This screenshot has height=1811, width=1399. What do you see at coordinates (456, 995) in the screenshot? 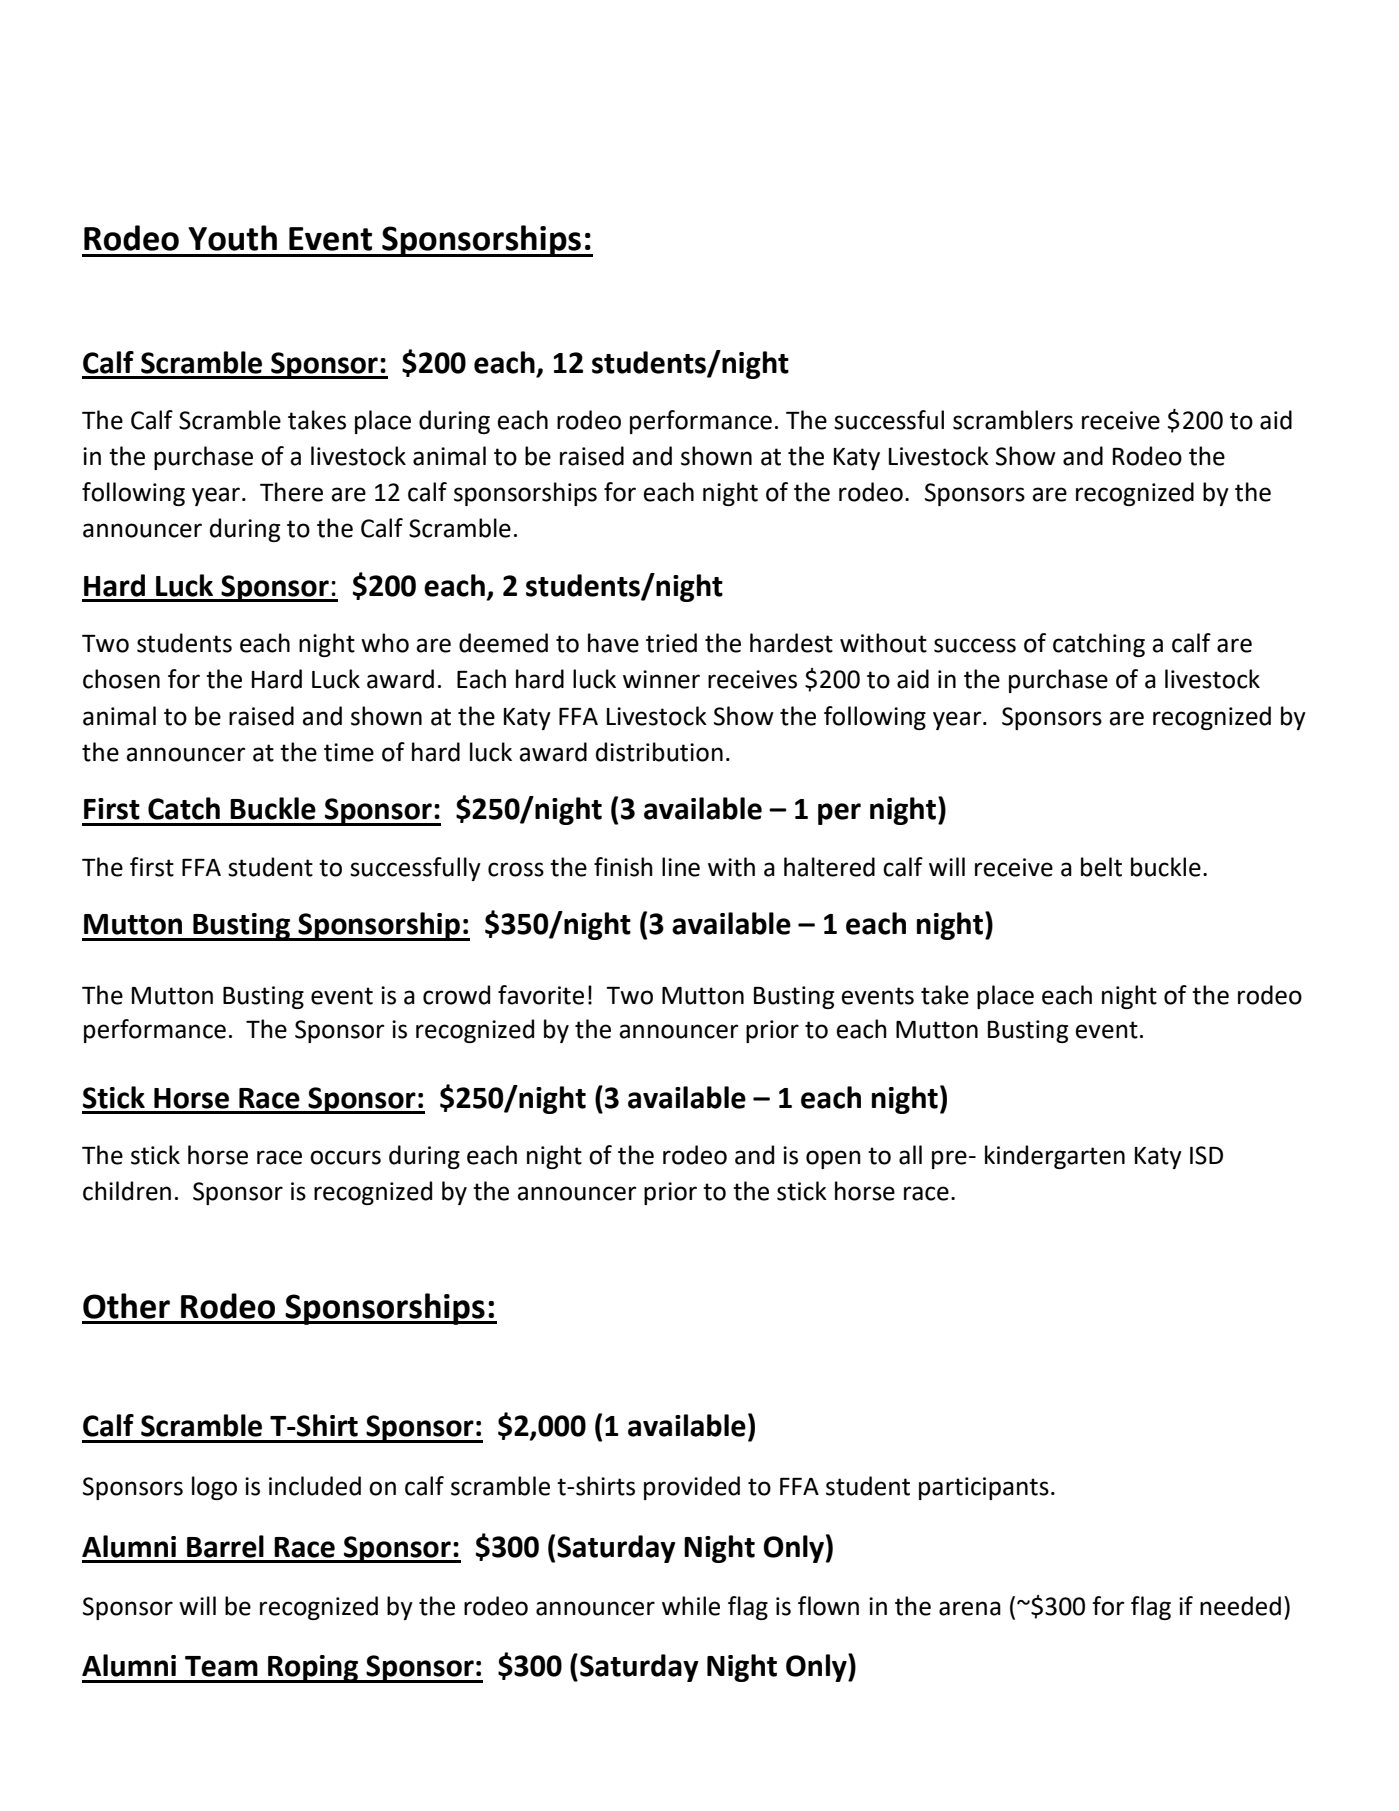
I see `crowd` at bounding box center [456, 995].
